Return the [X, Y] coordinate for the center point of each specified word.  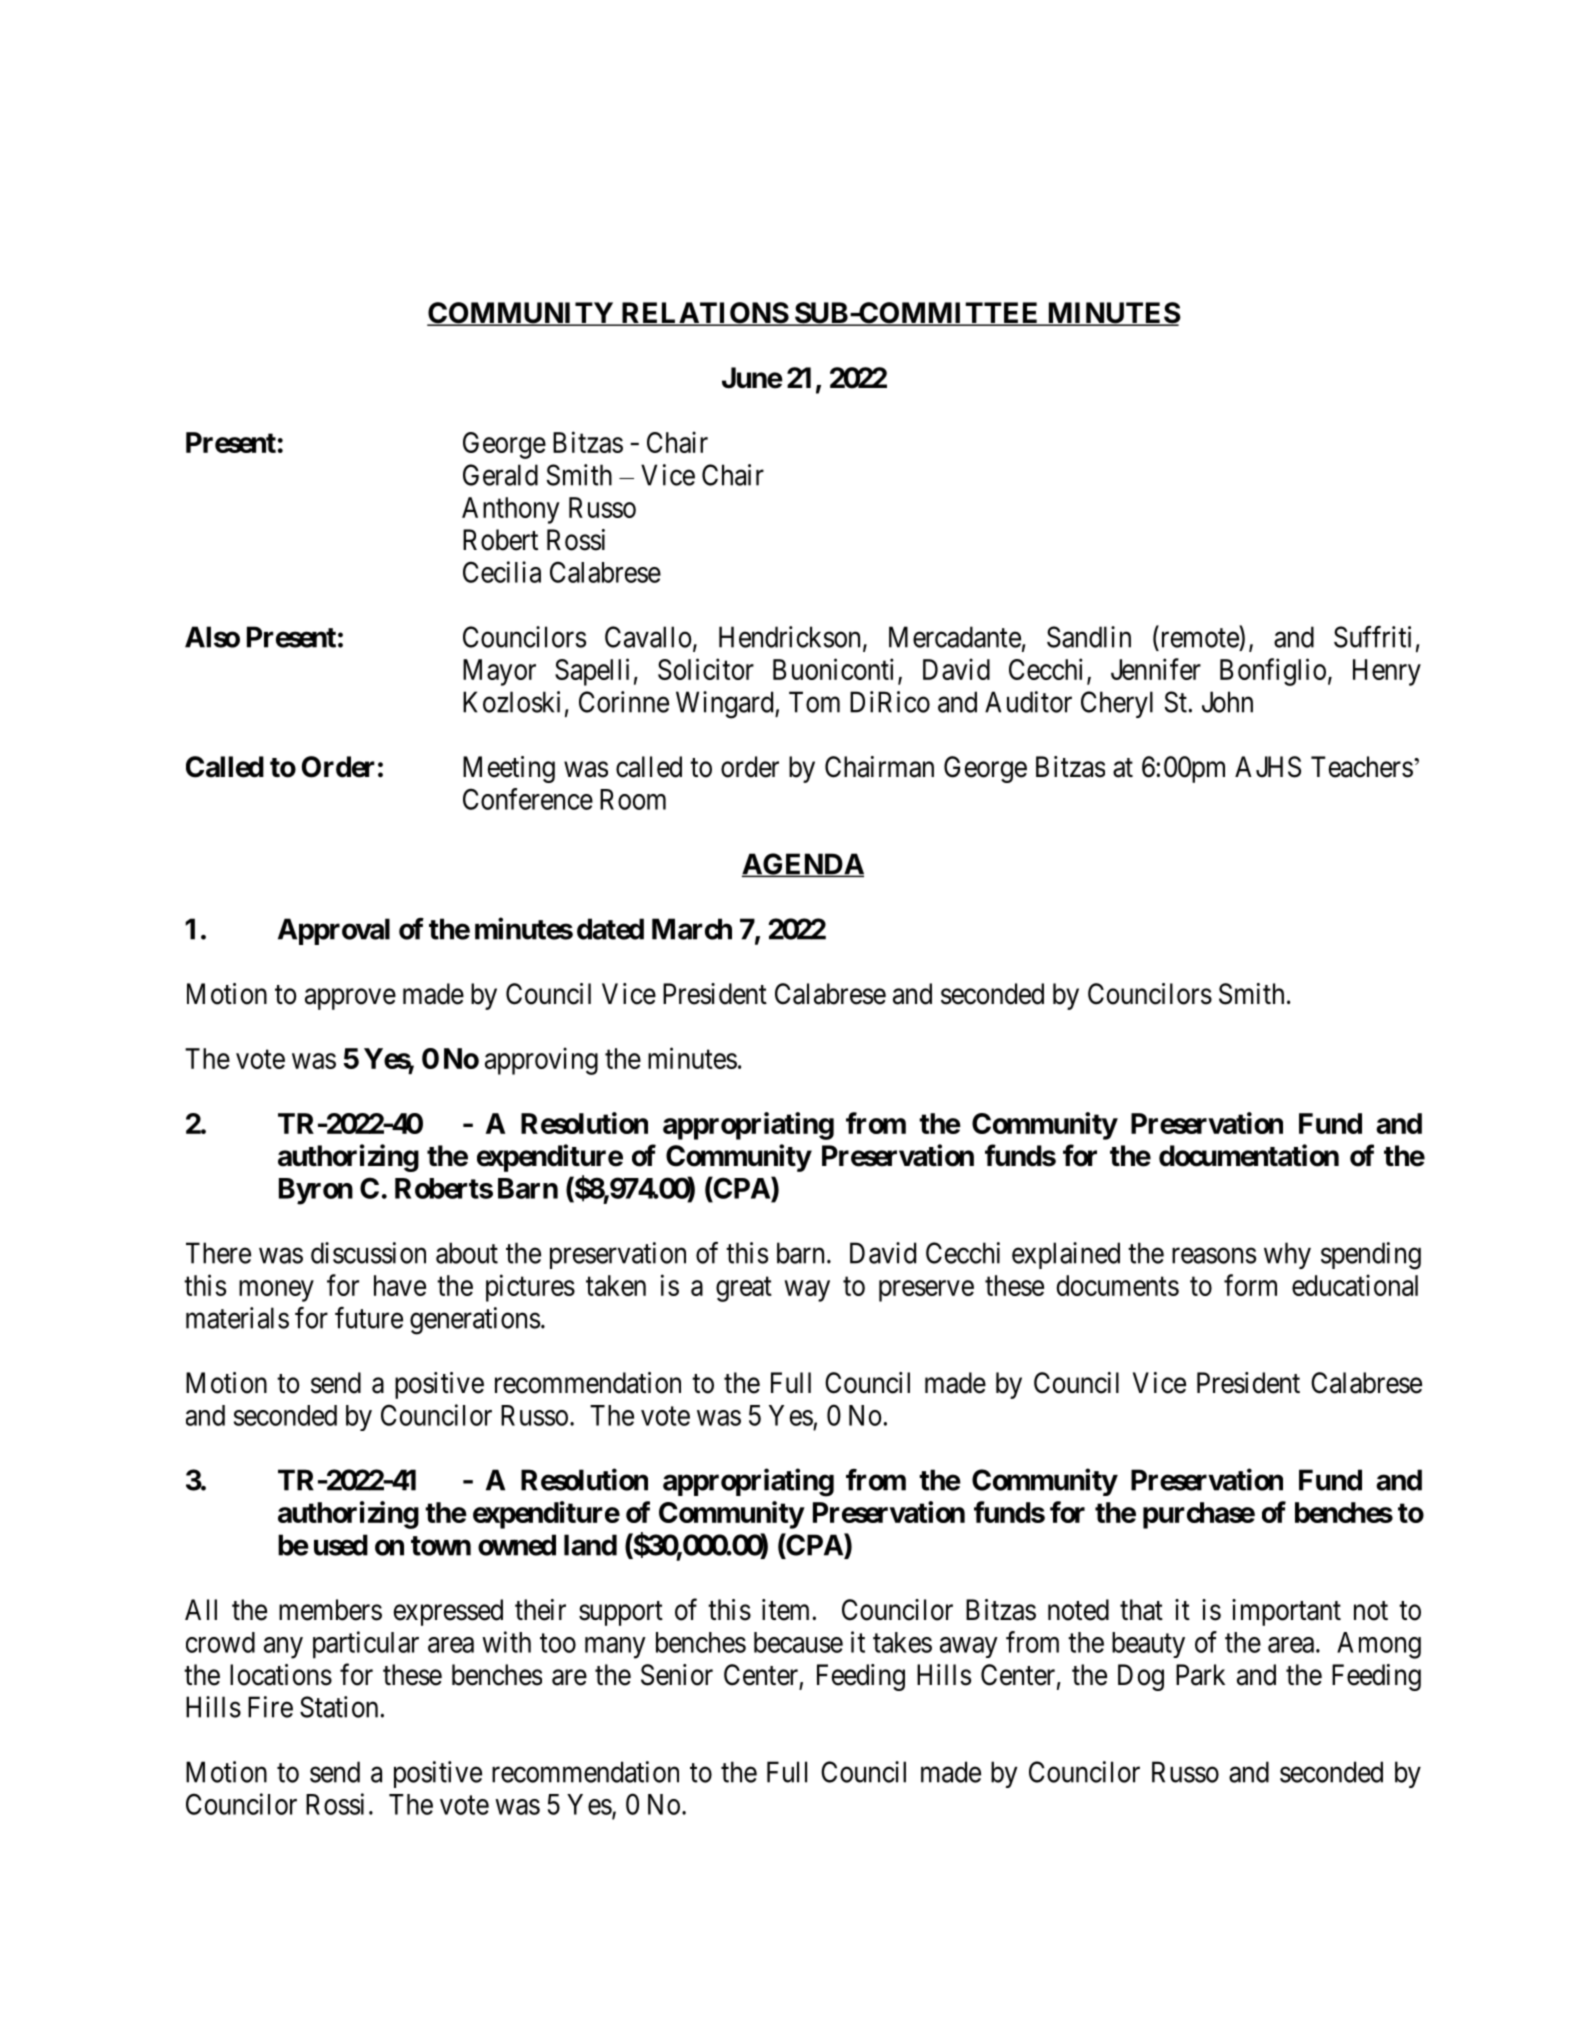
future [369, 1318]
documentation [1249, 1155]
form [1250, 1285]
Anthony [511, 510]
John [1227, 702]
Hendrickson [789, 637]
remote [1200, 638]
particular [366, 1645]
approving [541, 1061]
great [744, 1289]
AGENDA [803, 865]
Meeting [509, 769]
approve [350, 999]
